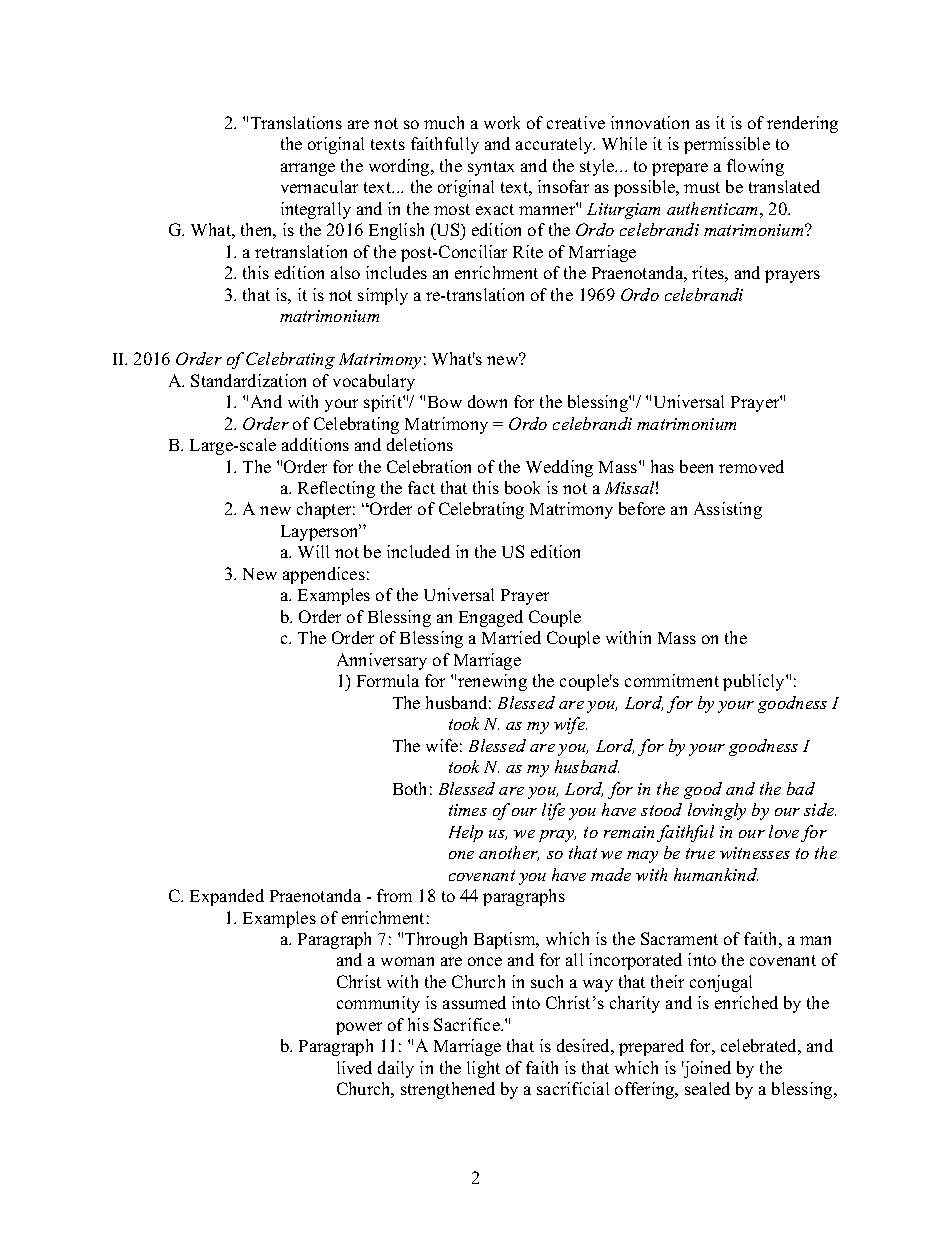  Describe the element at coordinates (522, 487) in the screenshot. I see `book` at that location.
